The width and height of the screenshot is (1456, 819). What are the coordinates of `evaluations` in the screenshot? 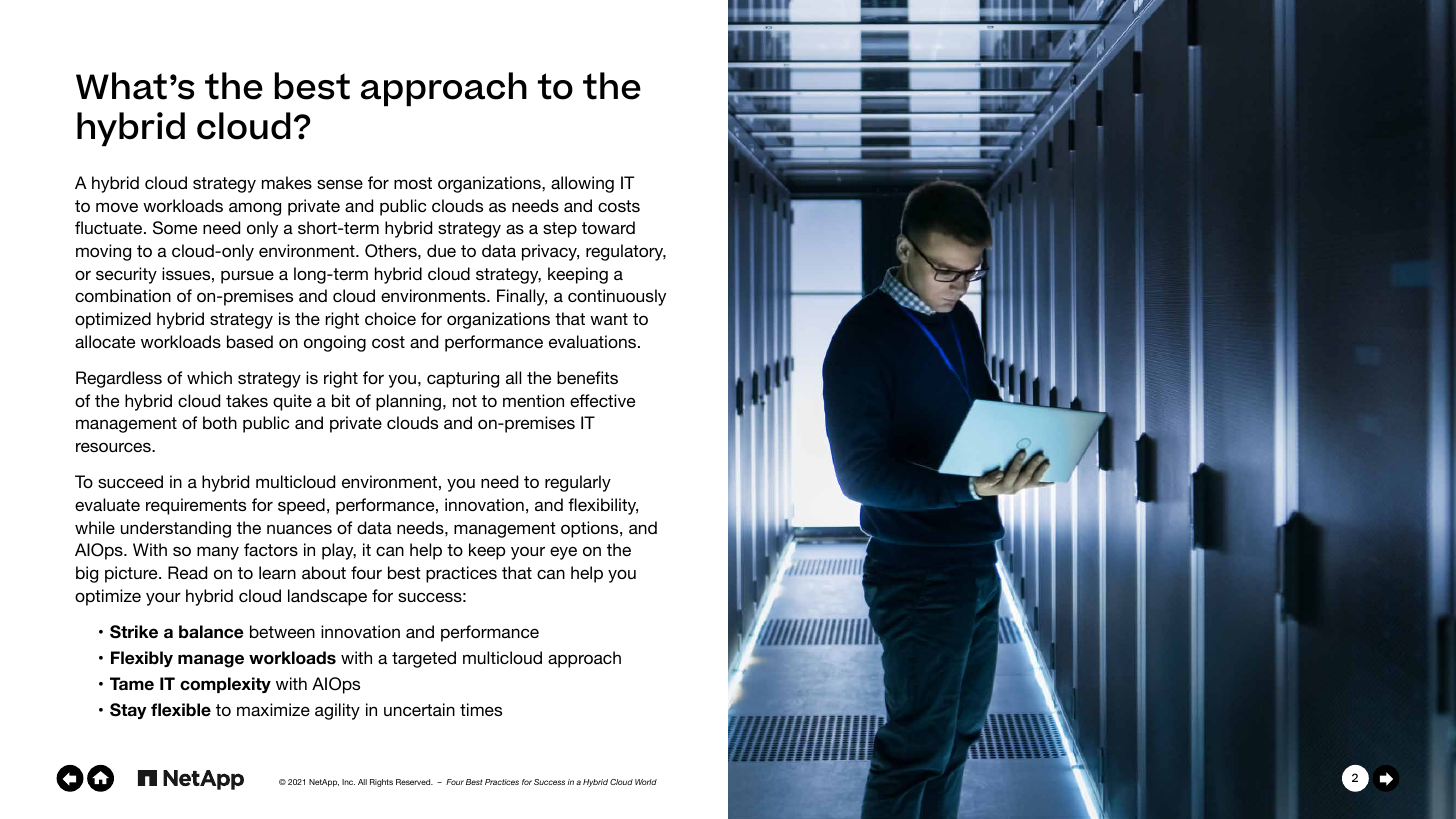 It's located at (592, 341).
